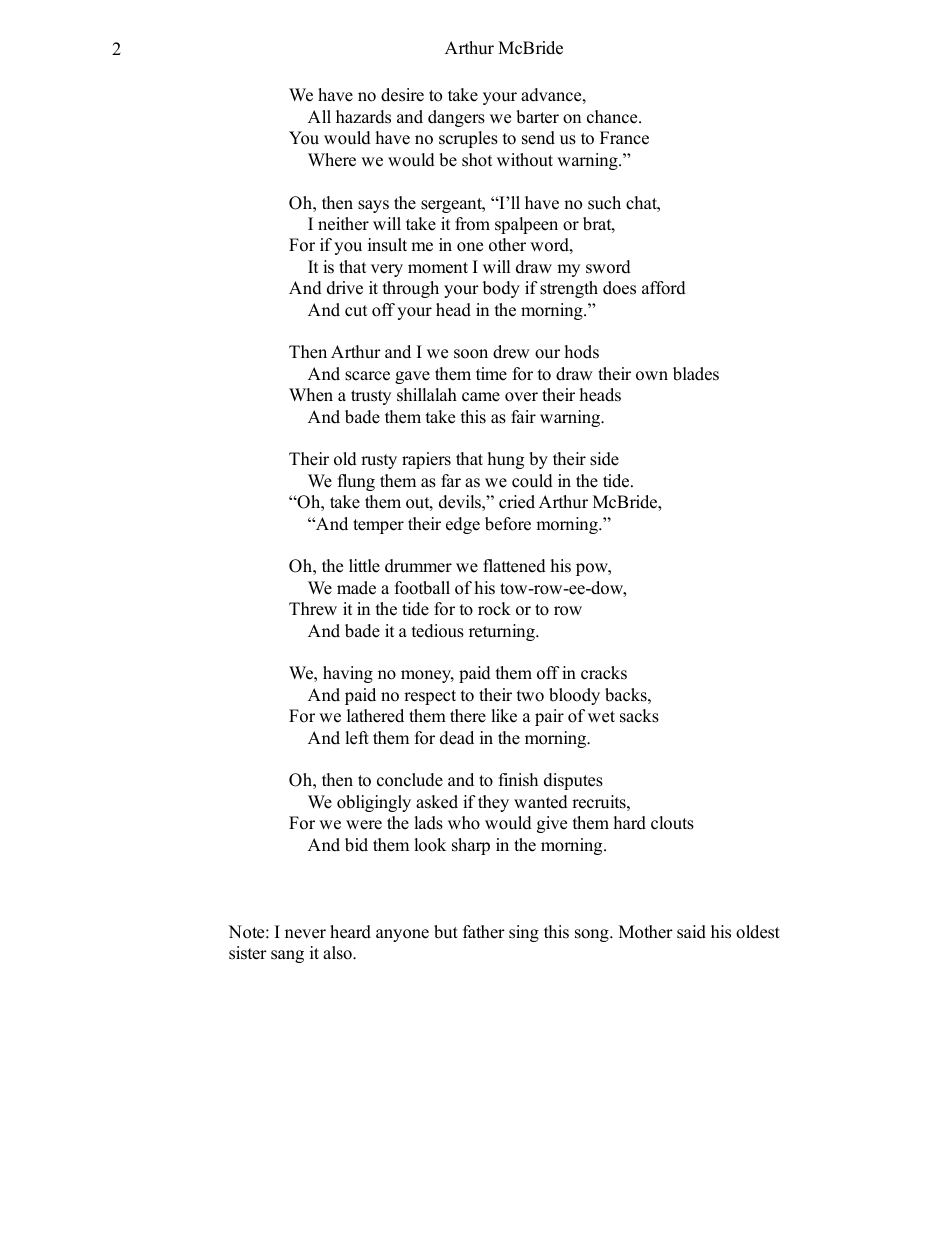 The width and height of the document is (952, 1233). I want to click on When, so click(311, 395).
